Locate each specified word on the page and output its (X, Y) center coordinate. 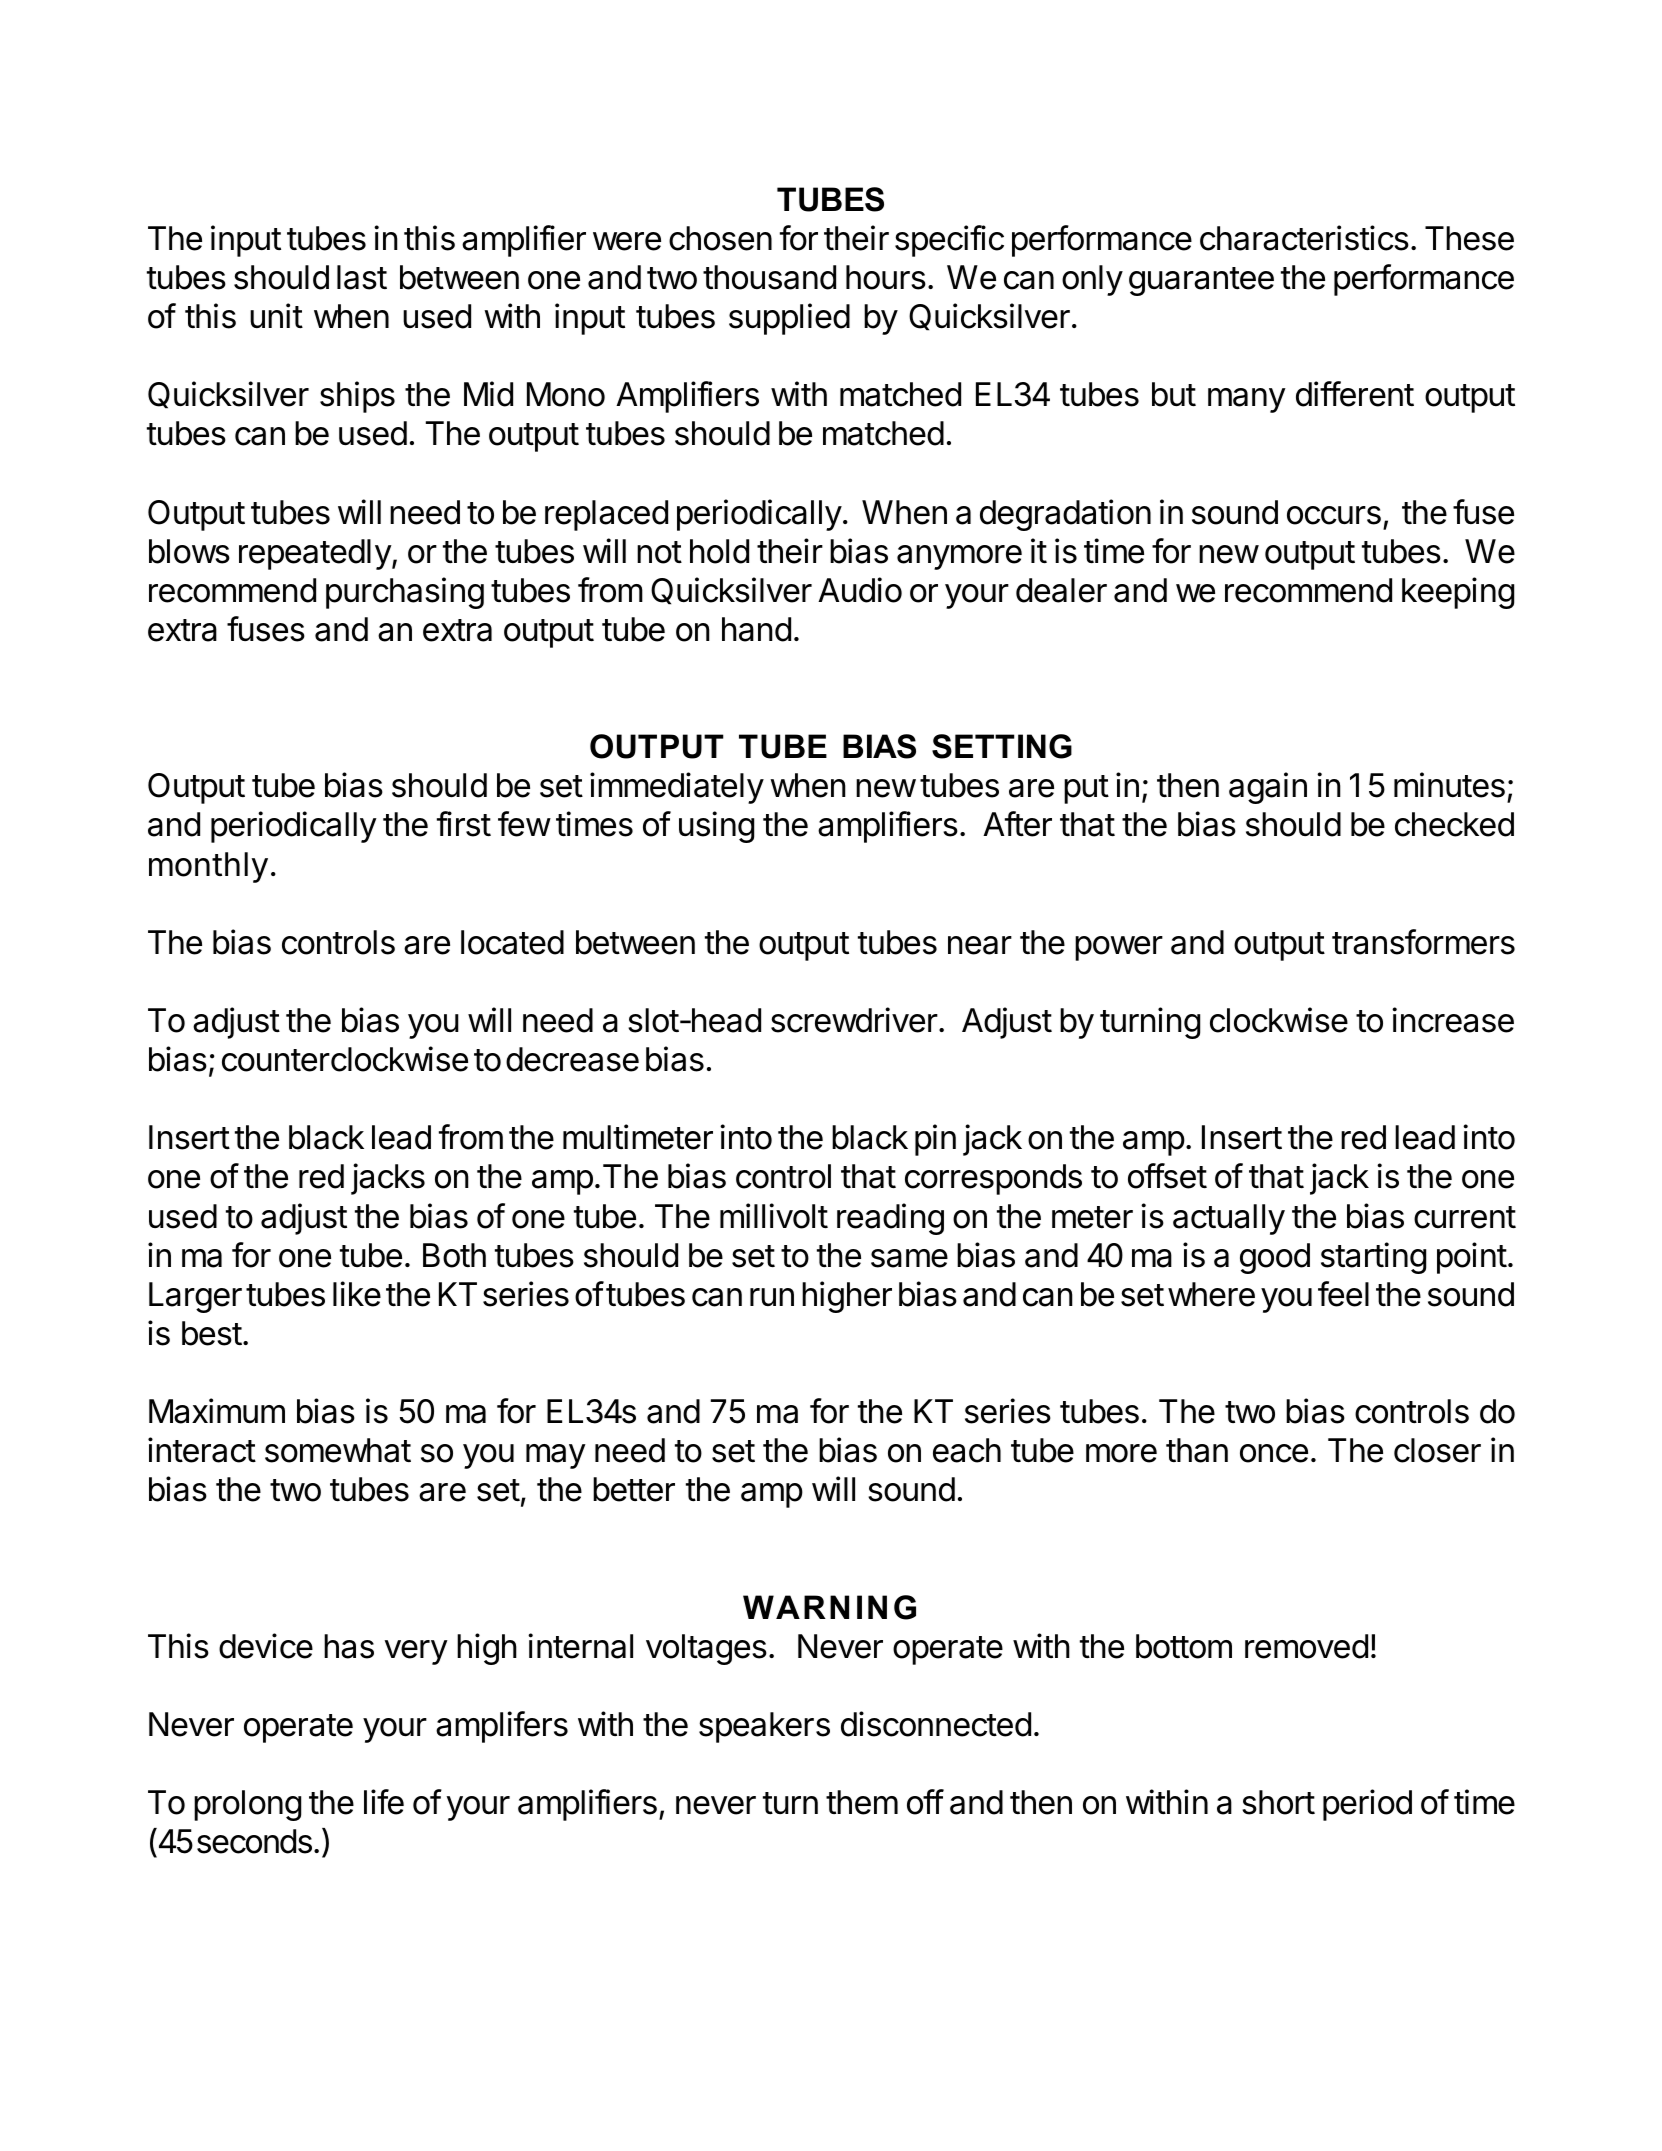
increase (1453, 1020)
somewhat (338, 1450)
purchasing (405, 593)
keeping (1458, 593)
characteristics (1304, 238)
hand (756, 629)
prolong (247, 1805)
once (1274, 1453)
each (967, 1450)
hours (886, 277)
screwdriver (854, 1020)
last (362, 277)
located (512, 942)
